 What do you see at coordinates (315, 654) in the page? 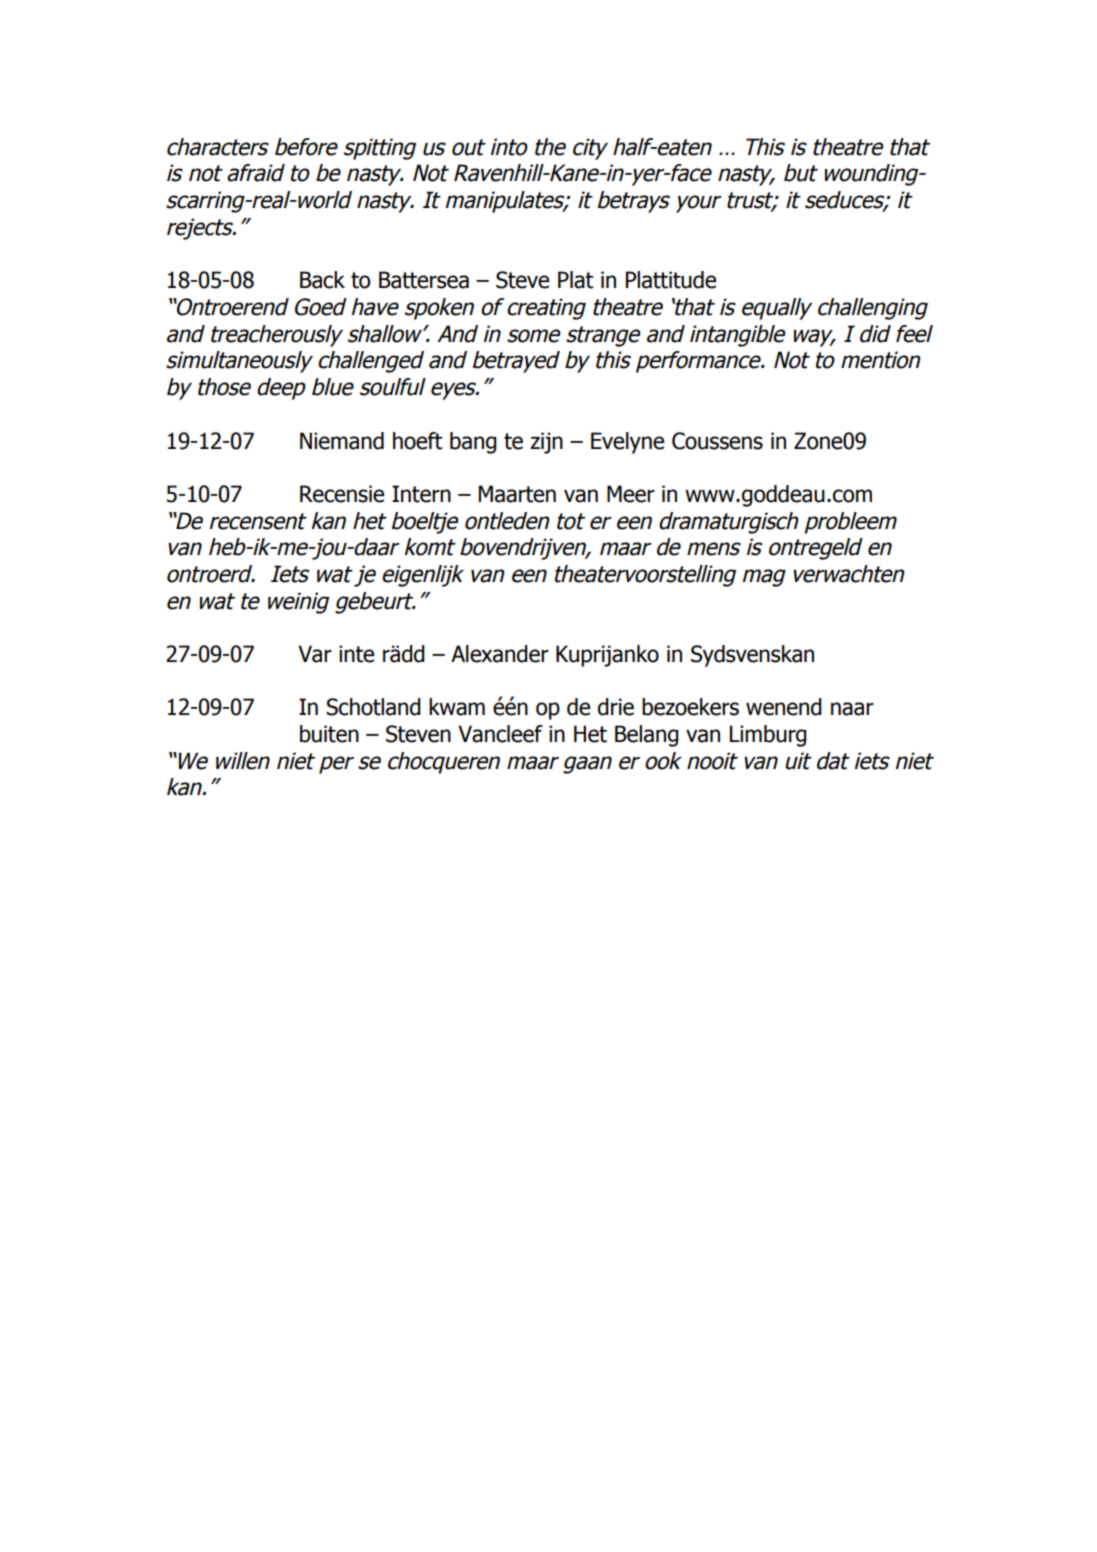
I see `Var` at bounding box center [315, 654].
